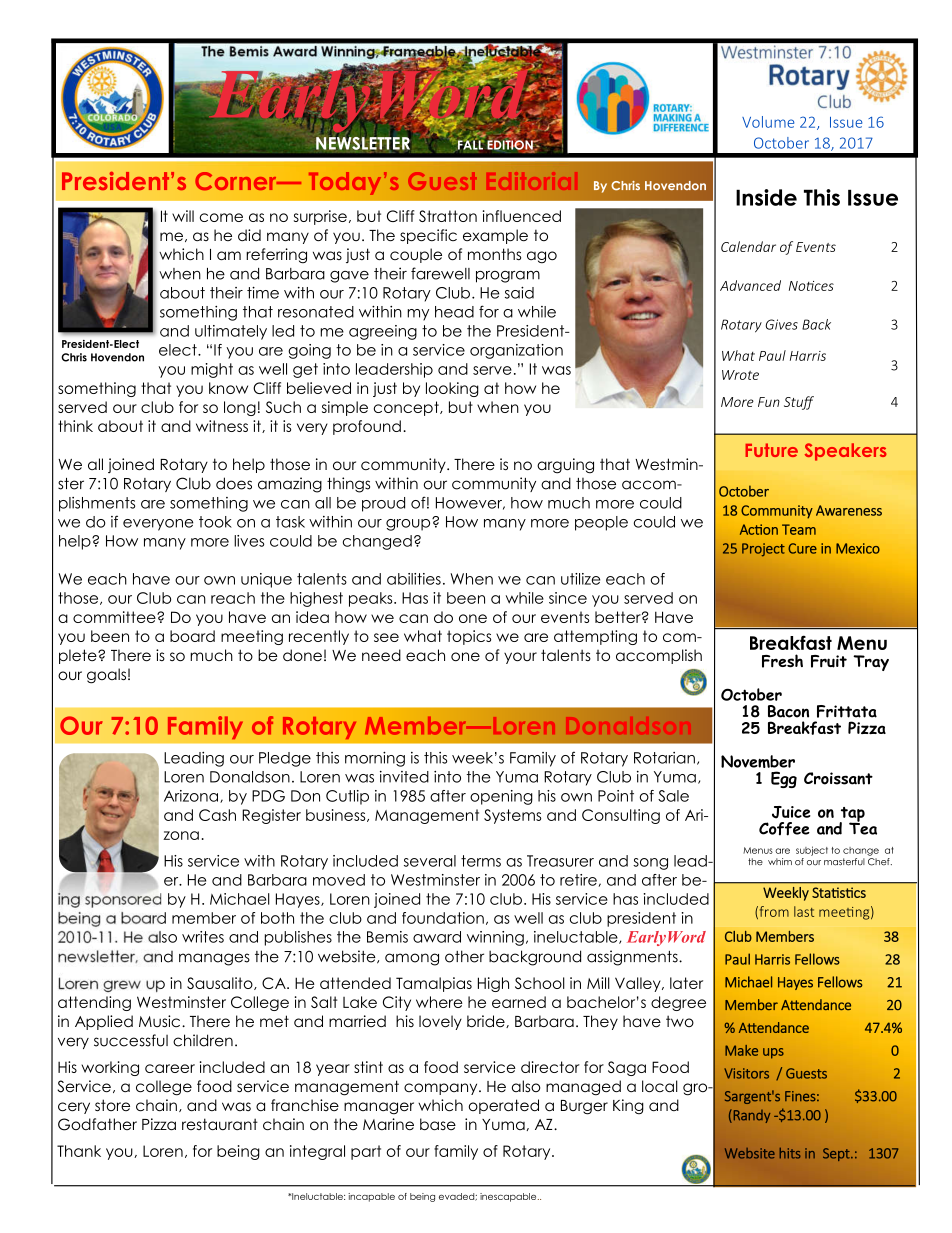 The height and width of the image is (1233, 952). What do you see at coordinates (237, 181) in the image?
I see `Corner` at bounding box center [237, 181].
